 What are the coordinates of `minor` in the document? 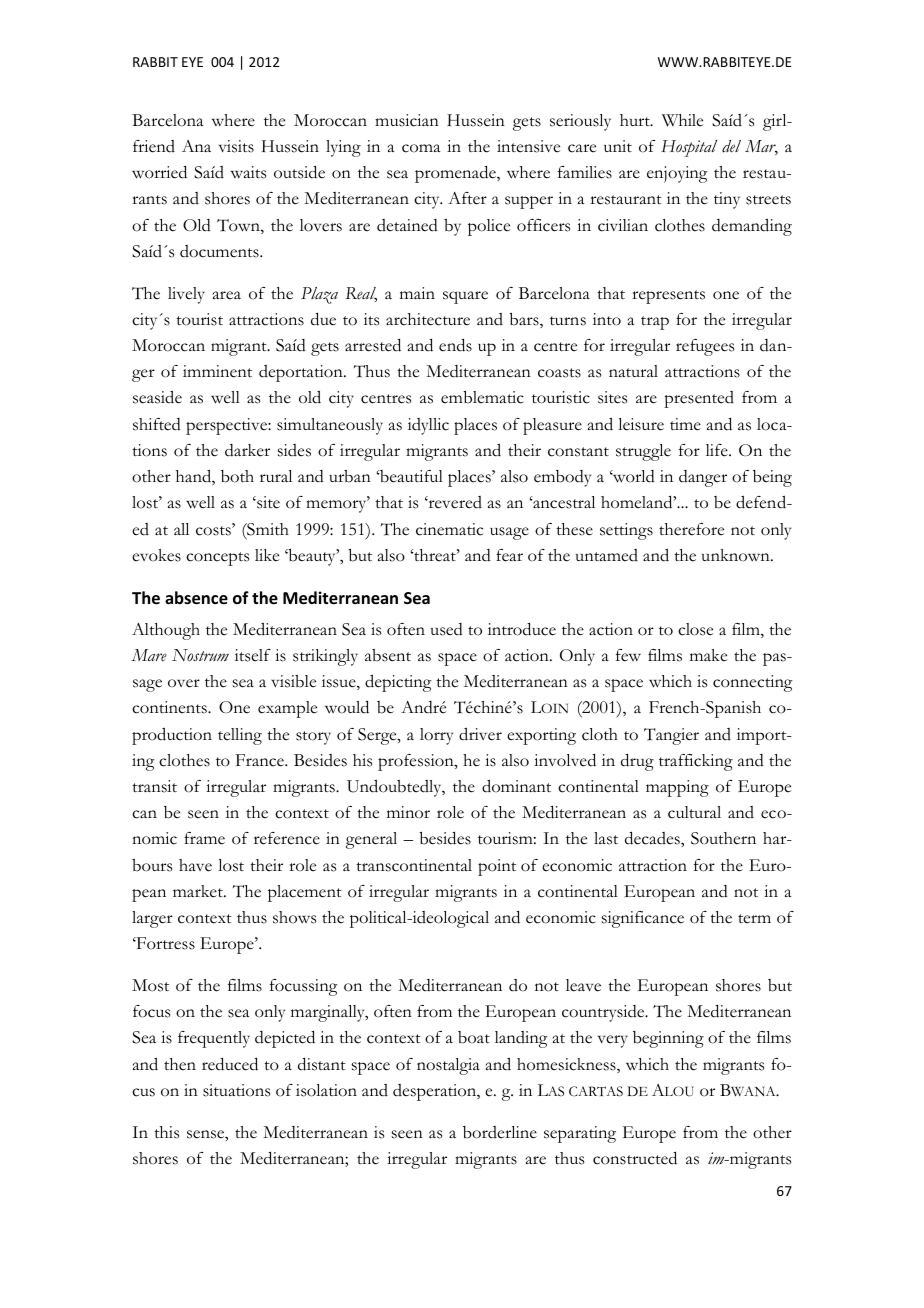 It's located at (408, 812).
